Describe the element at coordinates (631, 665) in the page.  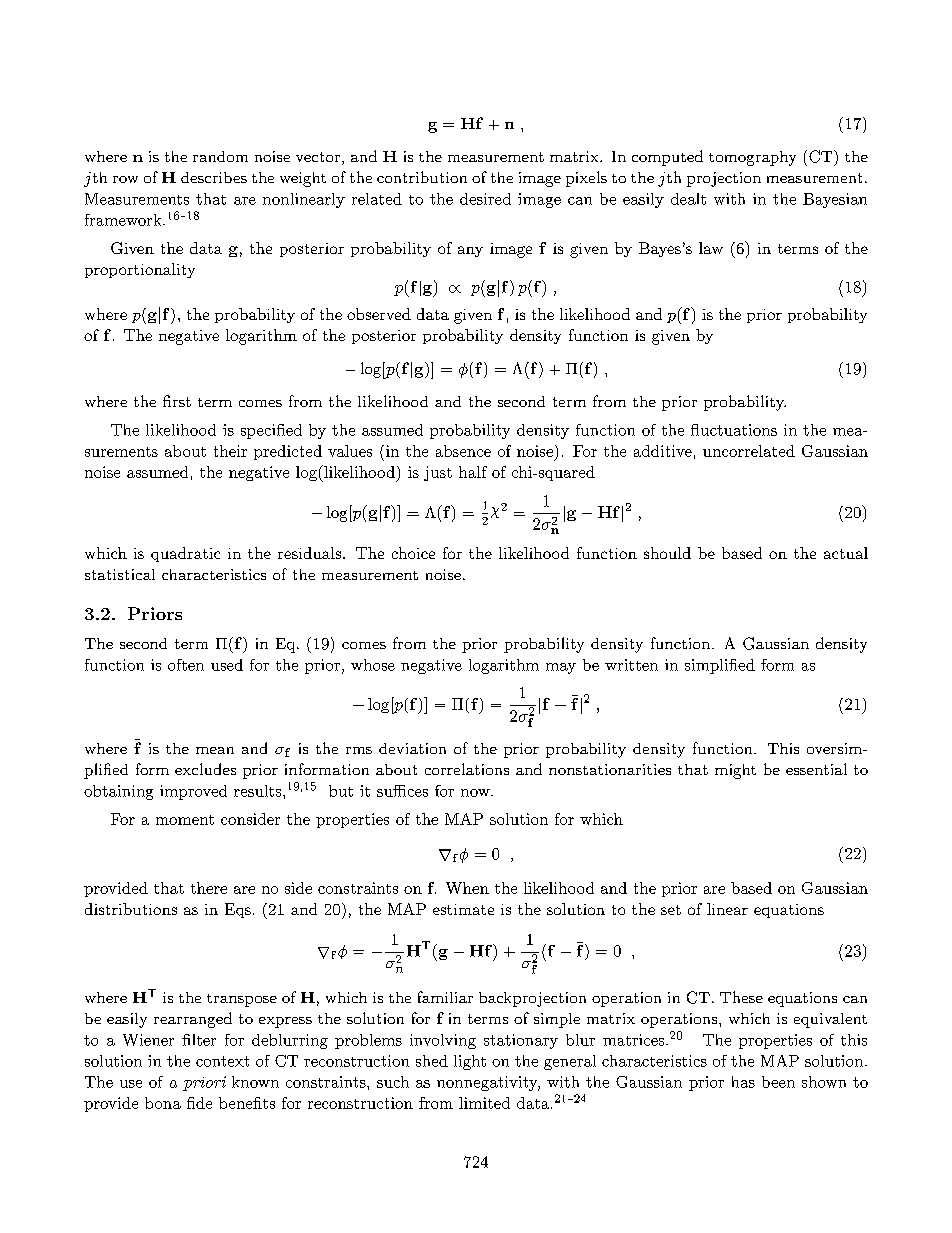
I see `written` at that location.
